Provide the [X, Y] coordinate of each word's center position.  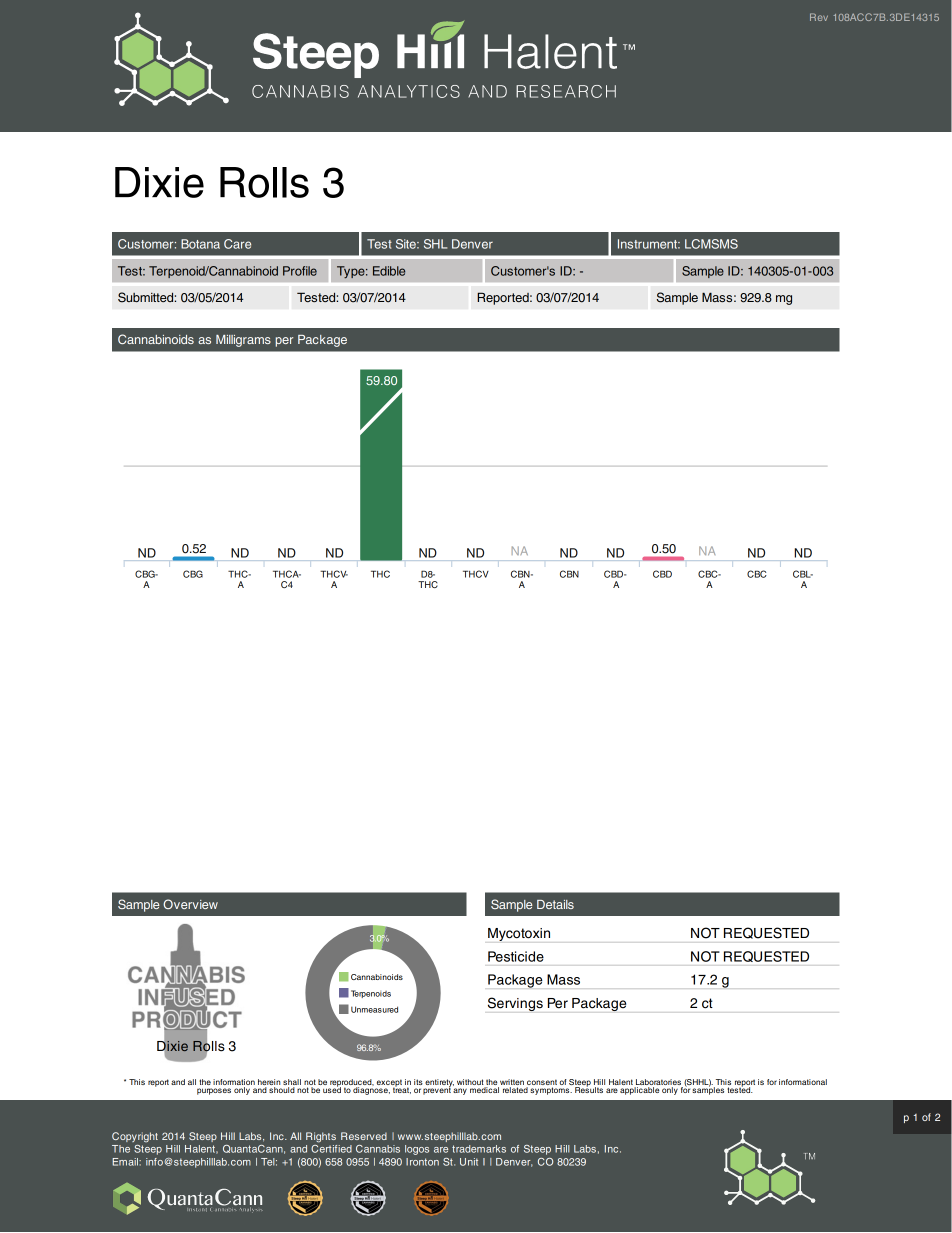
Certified [331, 1147]
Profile [300, 271]
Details [555, 904]
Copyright [135, 1137]
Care [237, 244]
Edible [389, 271]
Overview [190, 904]
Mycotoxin [519, 934]
